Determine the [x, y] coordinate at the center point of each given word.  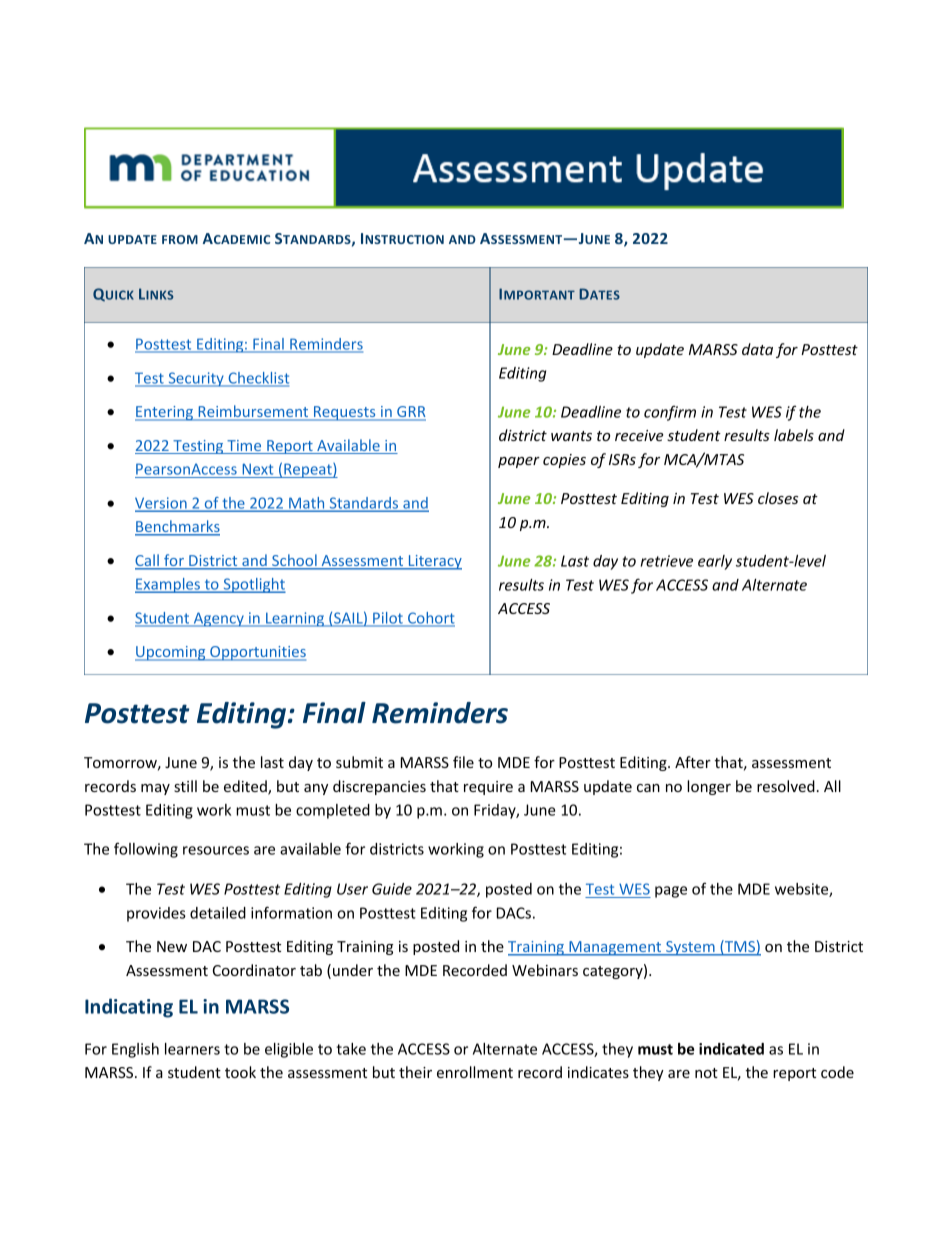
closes [778, 498]
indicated [731, 1049]
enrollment [475, 1072]
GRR [410, 413]
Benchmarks [177, 527]
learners [192, 1049]
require [488, 788]
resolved [786, 786]
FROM [180, 239]
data [757, 349]
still [185, 786]
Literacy [434, 562]
